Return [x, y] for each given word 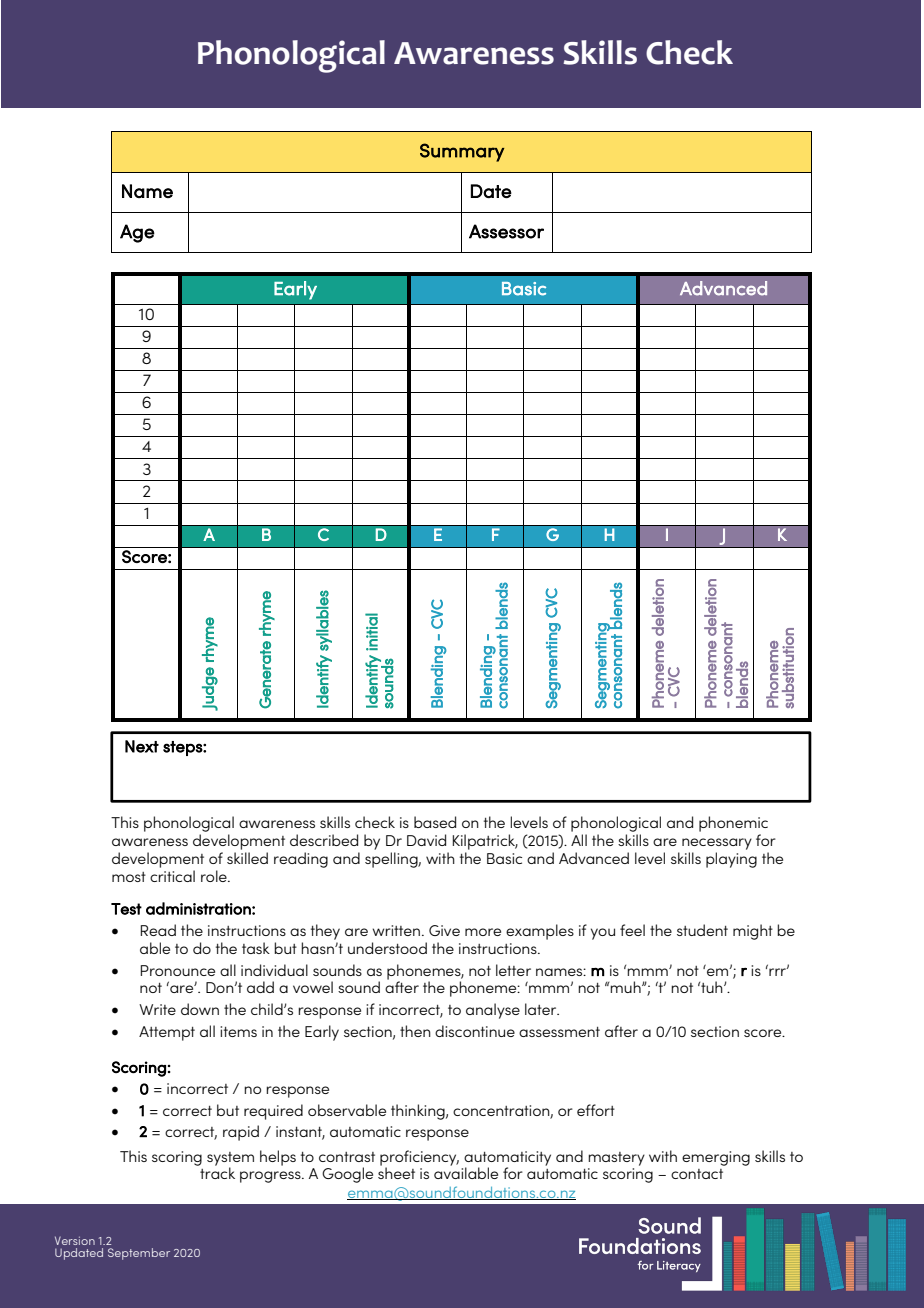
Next [142, 746]
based [435, 822]
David [426, 840]
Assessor [506, 231]
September [139, 1254]
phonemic [733, 824]
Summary [462, 152]
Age [137, 233]
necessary [717, 844]
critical [172, 876]
